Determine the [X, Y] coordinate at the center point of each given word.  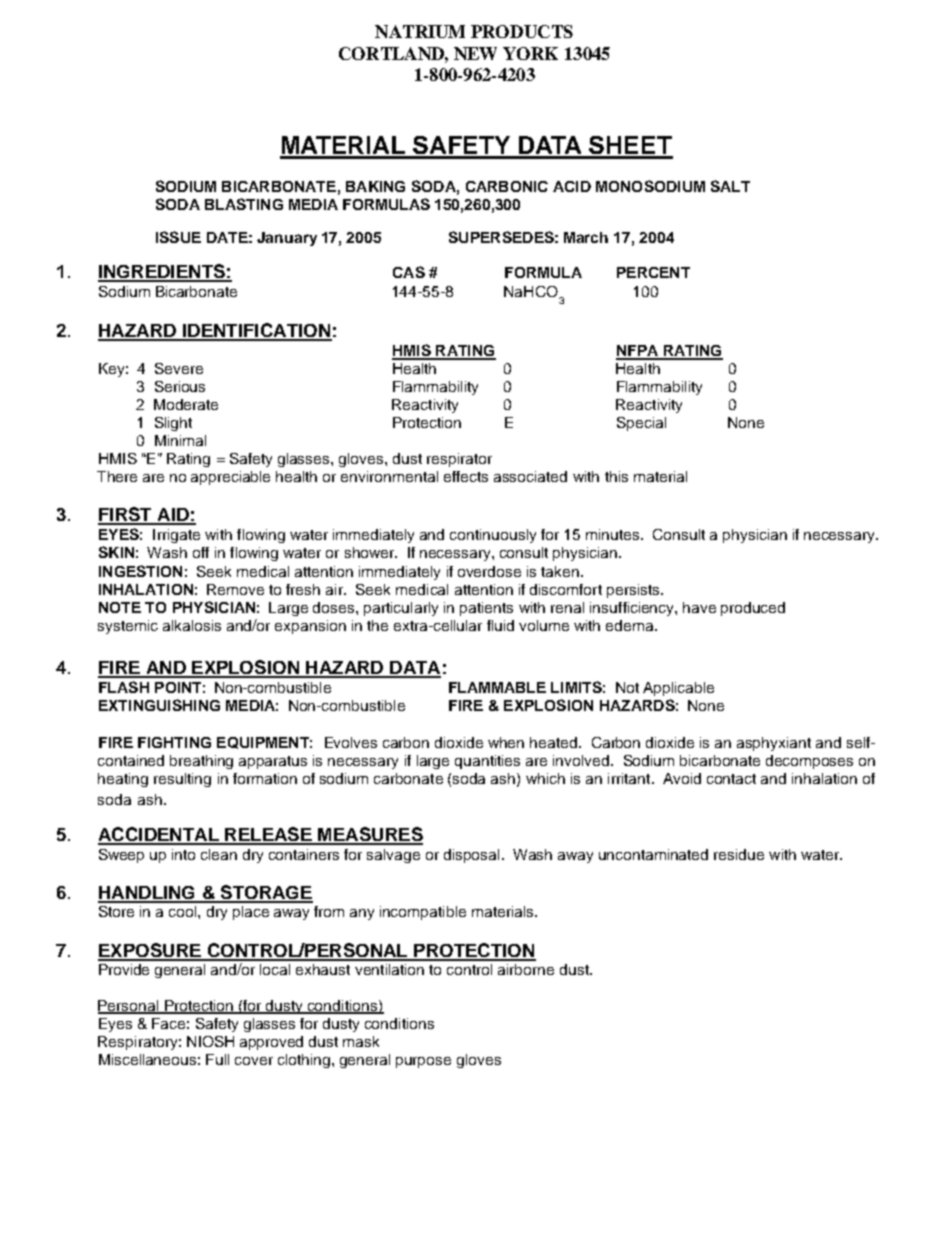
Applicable [678, 689]
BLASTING [244, 204]
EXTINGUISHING [159, 705]
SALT [730, 186]
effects [466, 476]
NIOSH [210, 1041]
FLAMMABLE [497, 687]
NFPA [638, 352]
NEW [475, 53]
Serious [180, 386]
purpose [423, 1062]
